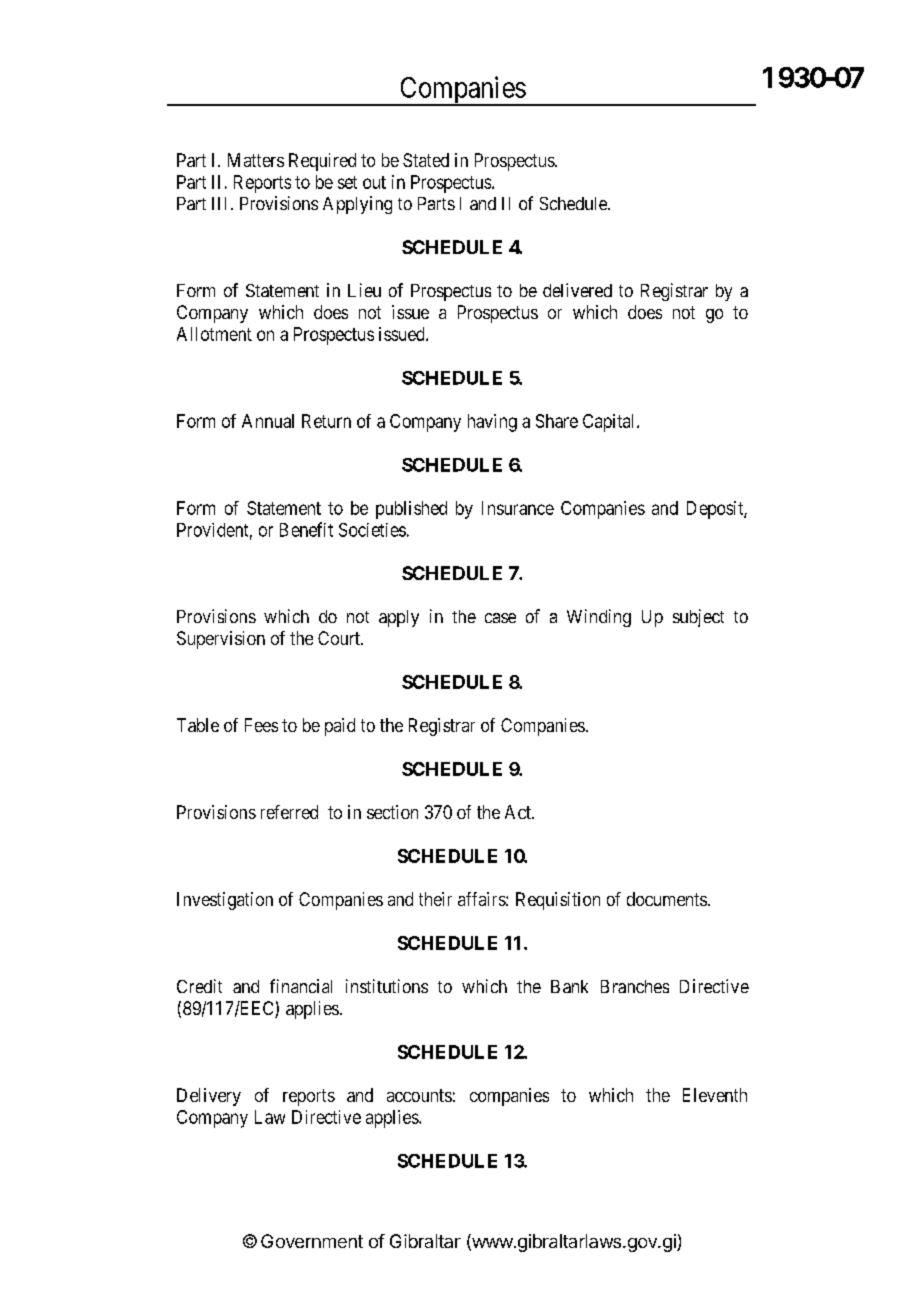 This document has width=924, height=1308. What do you see at coordinates (256, 160) in the document?
I see `Matters` at bounding box center [256, 160].
